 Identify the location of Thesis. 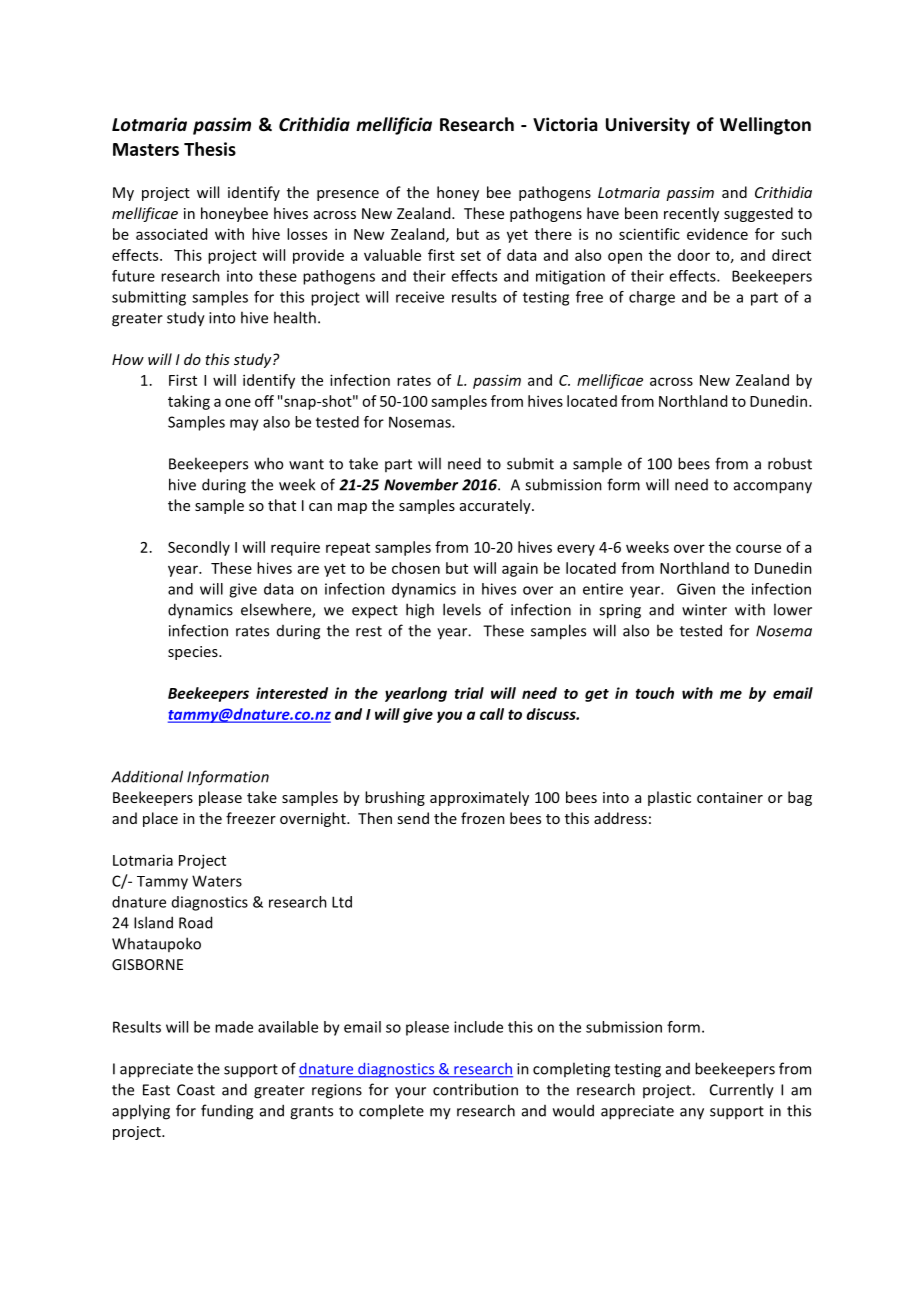
(210, 149).
